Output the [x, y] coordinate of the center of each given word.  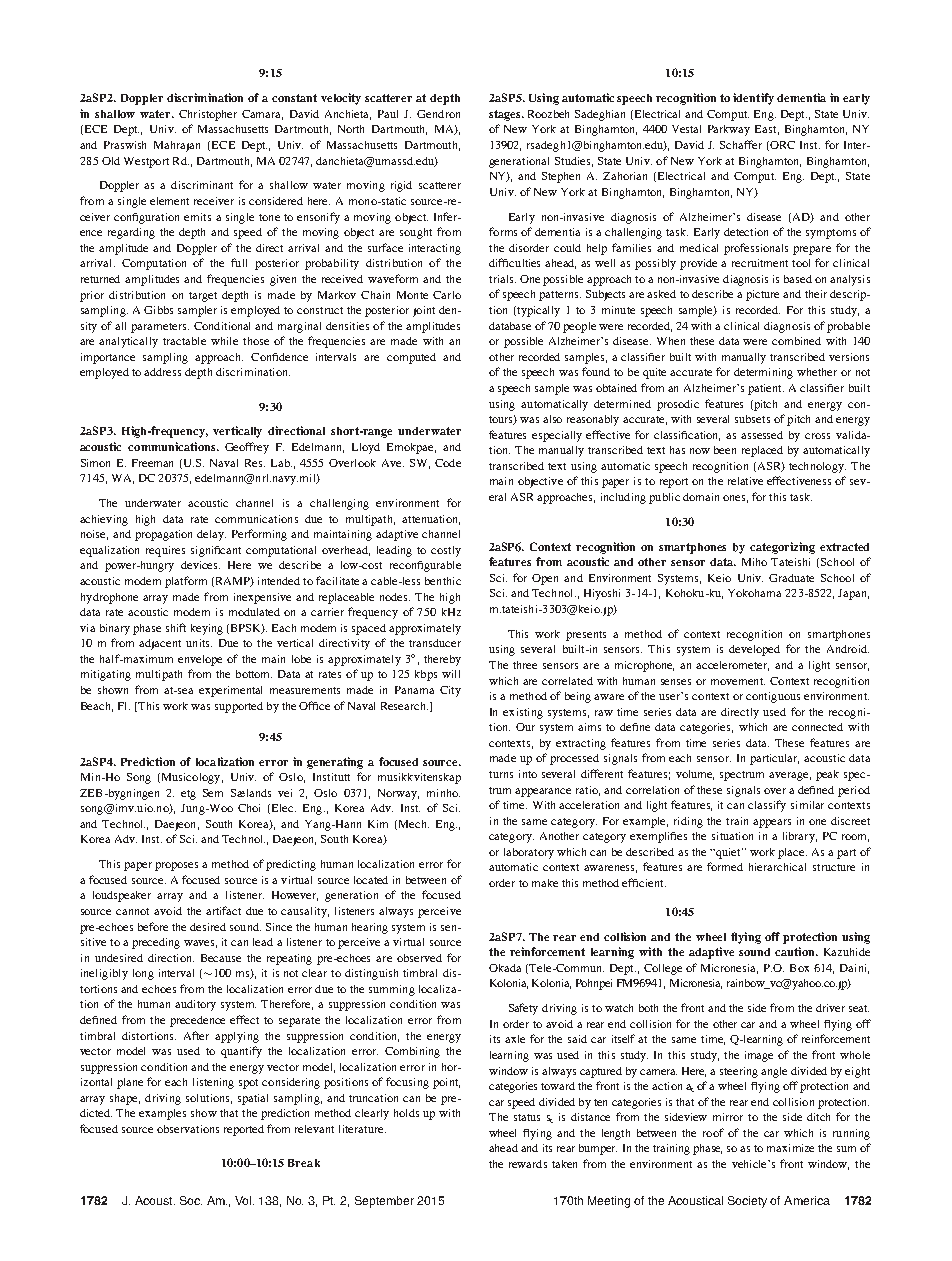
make [545, 883]
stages [506, 115]
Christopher [208, 115]
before [153, 926]
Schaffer [741, 144]
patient [766, 389]
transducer [435, 643]
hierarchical [777, 867]
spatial [253, 1099]
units [199, 643]
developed [754, 650]
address [162, 372]
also [552, 419]
